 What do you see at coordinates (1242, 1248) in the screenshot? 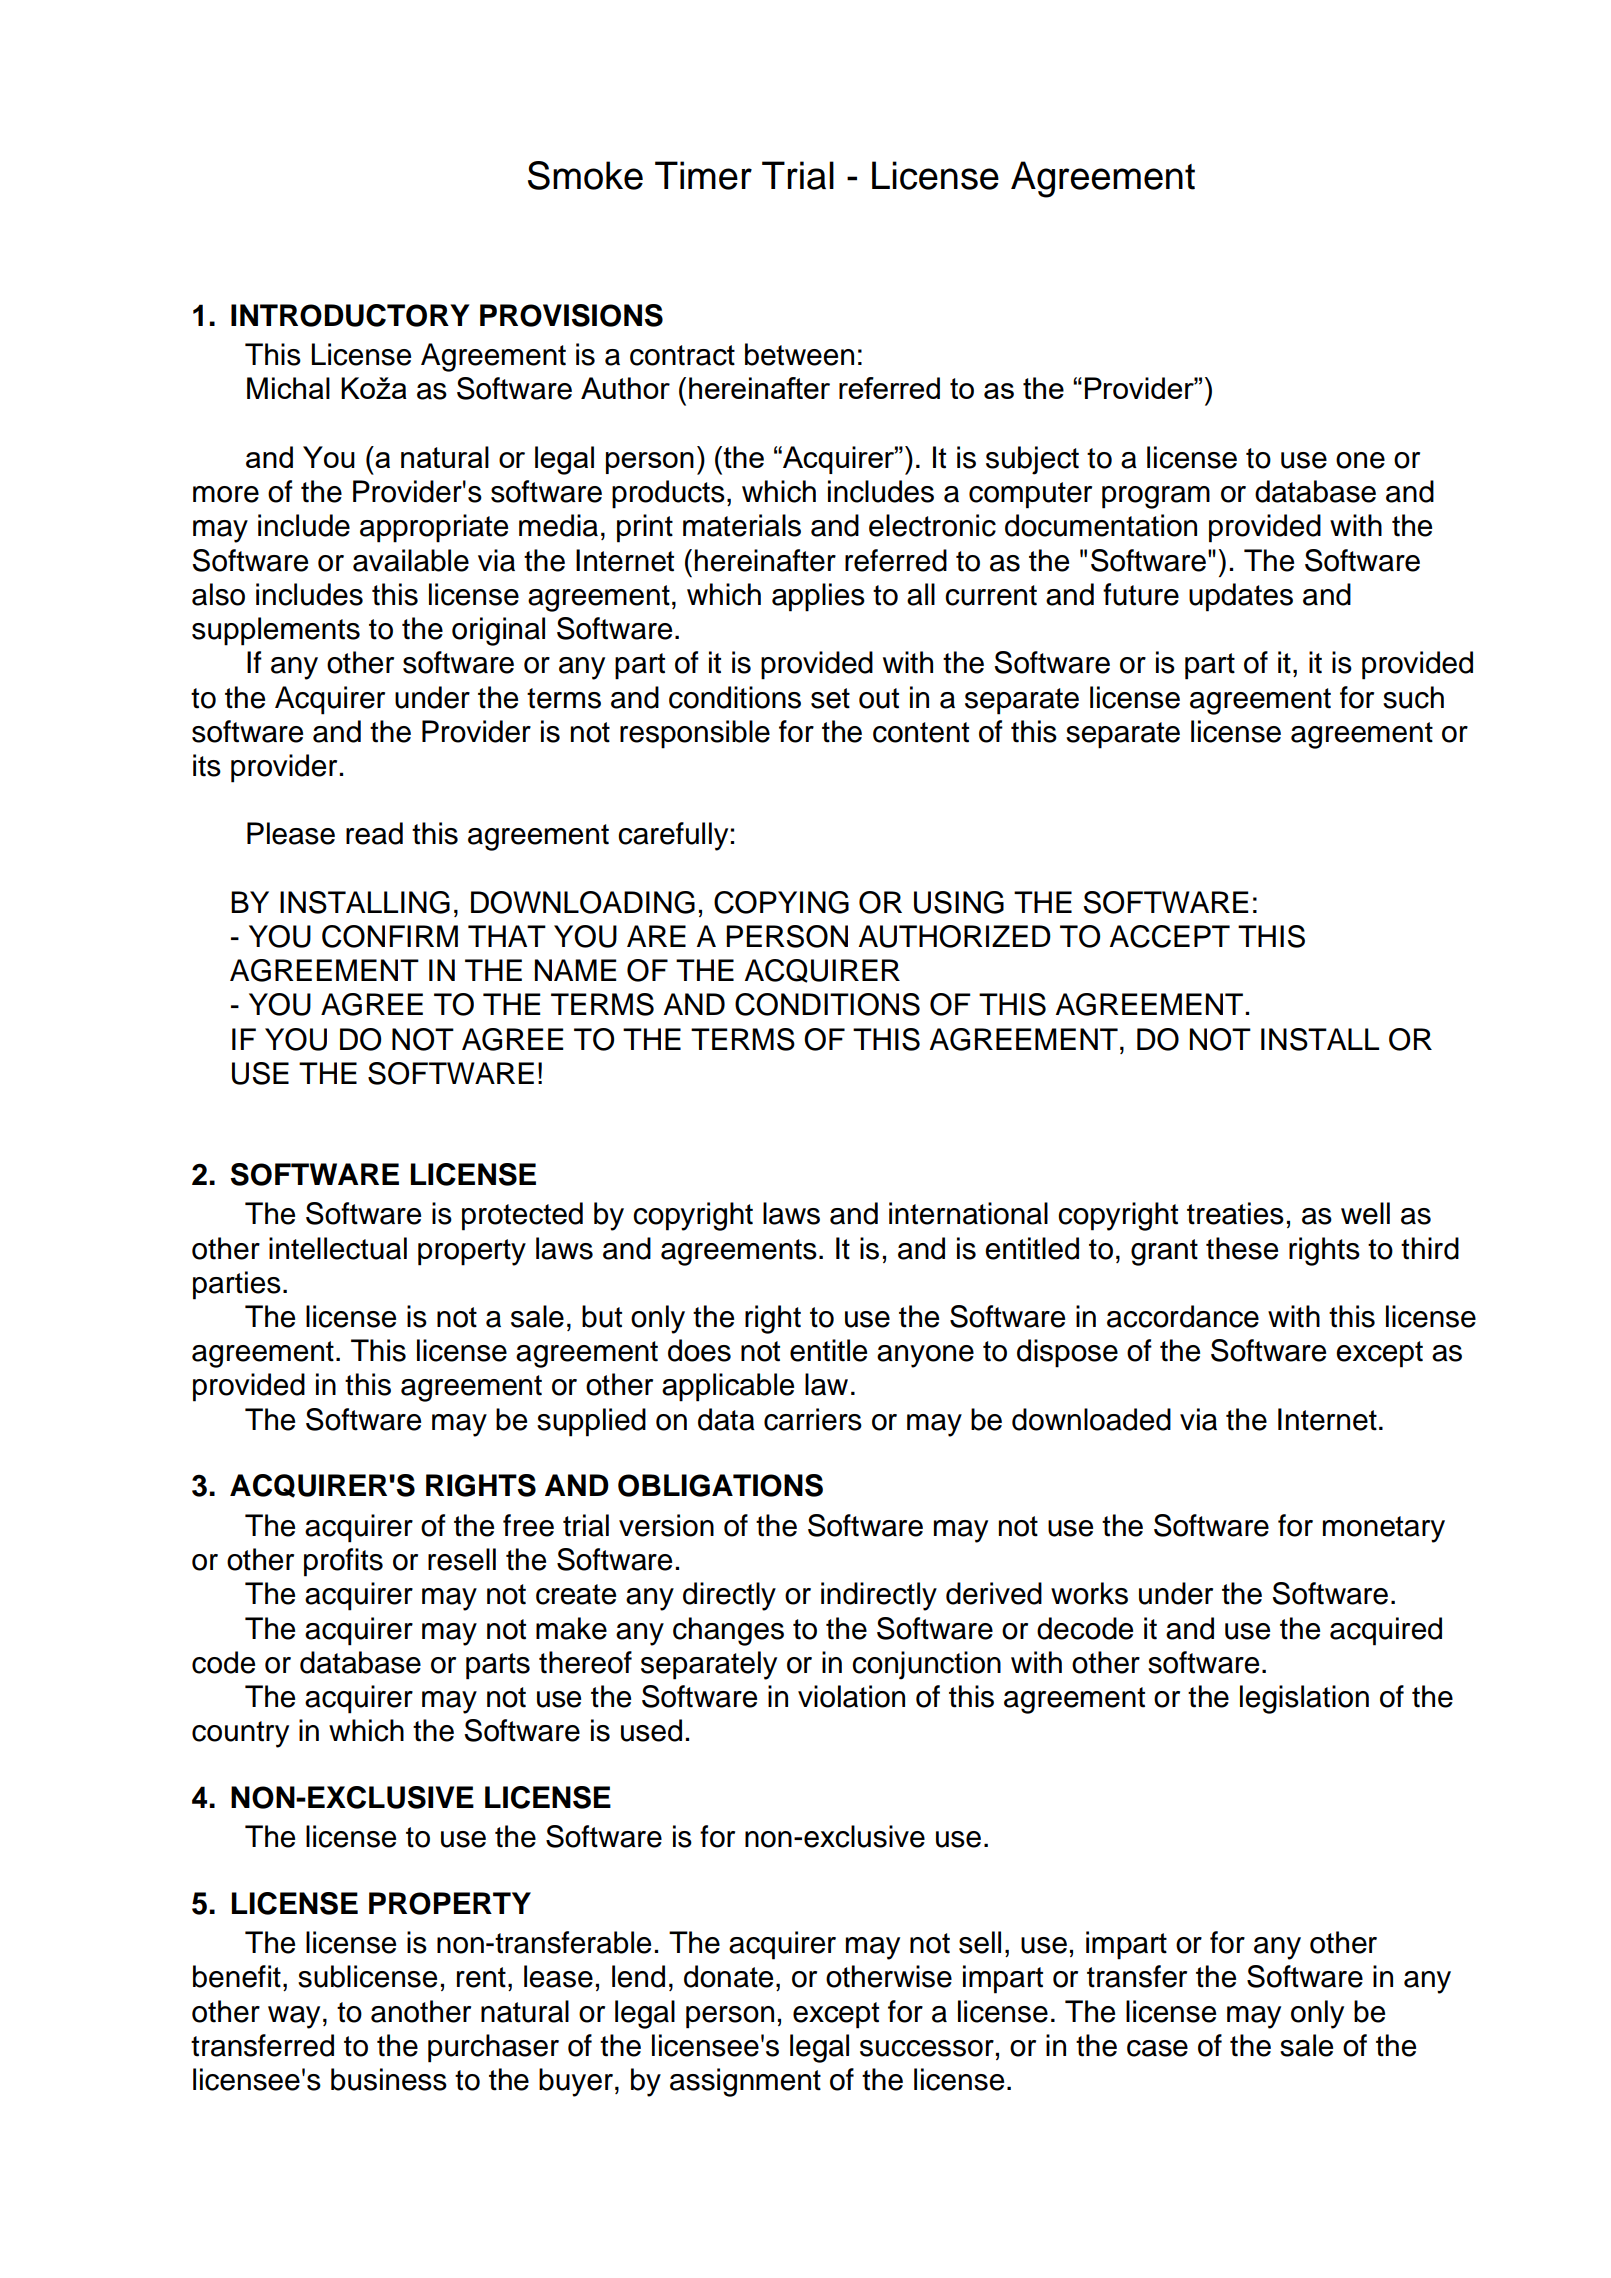
I see `these` at bounding box center [1242, 1248].
